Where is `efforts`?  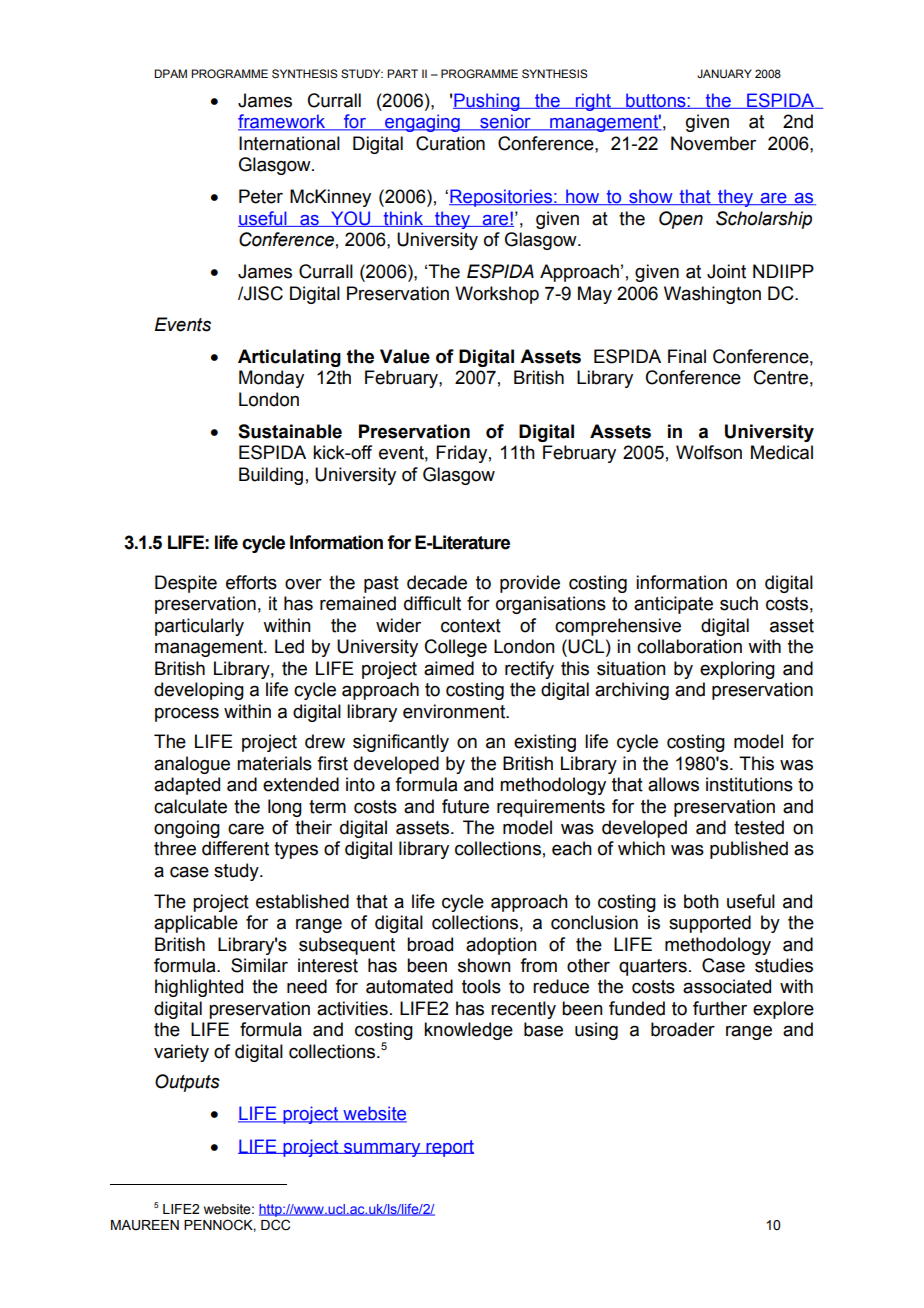 efforts is located at coordinates (251, 582).
